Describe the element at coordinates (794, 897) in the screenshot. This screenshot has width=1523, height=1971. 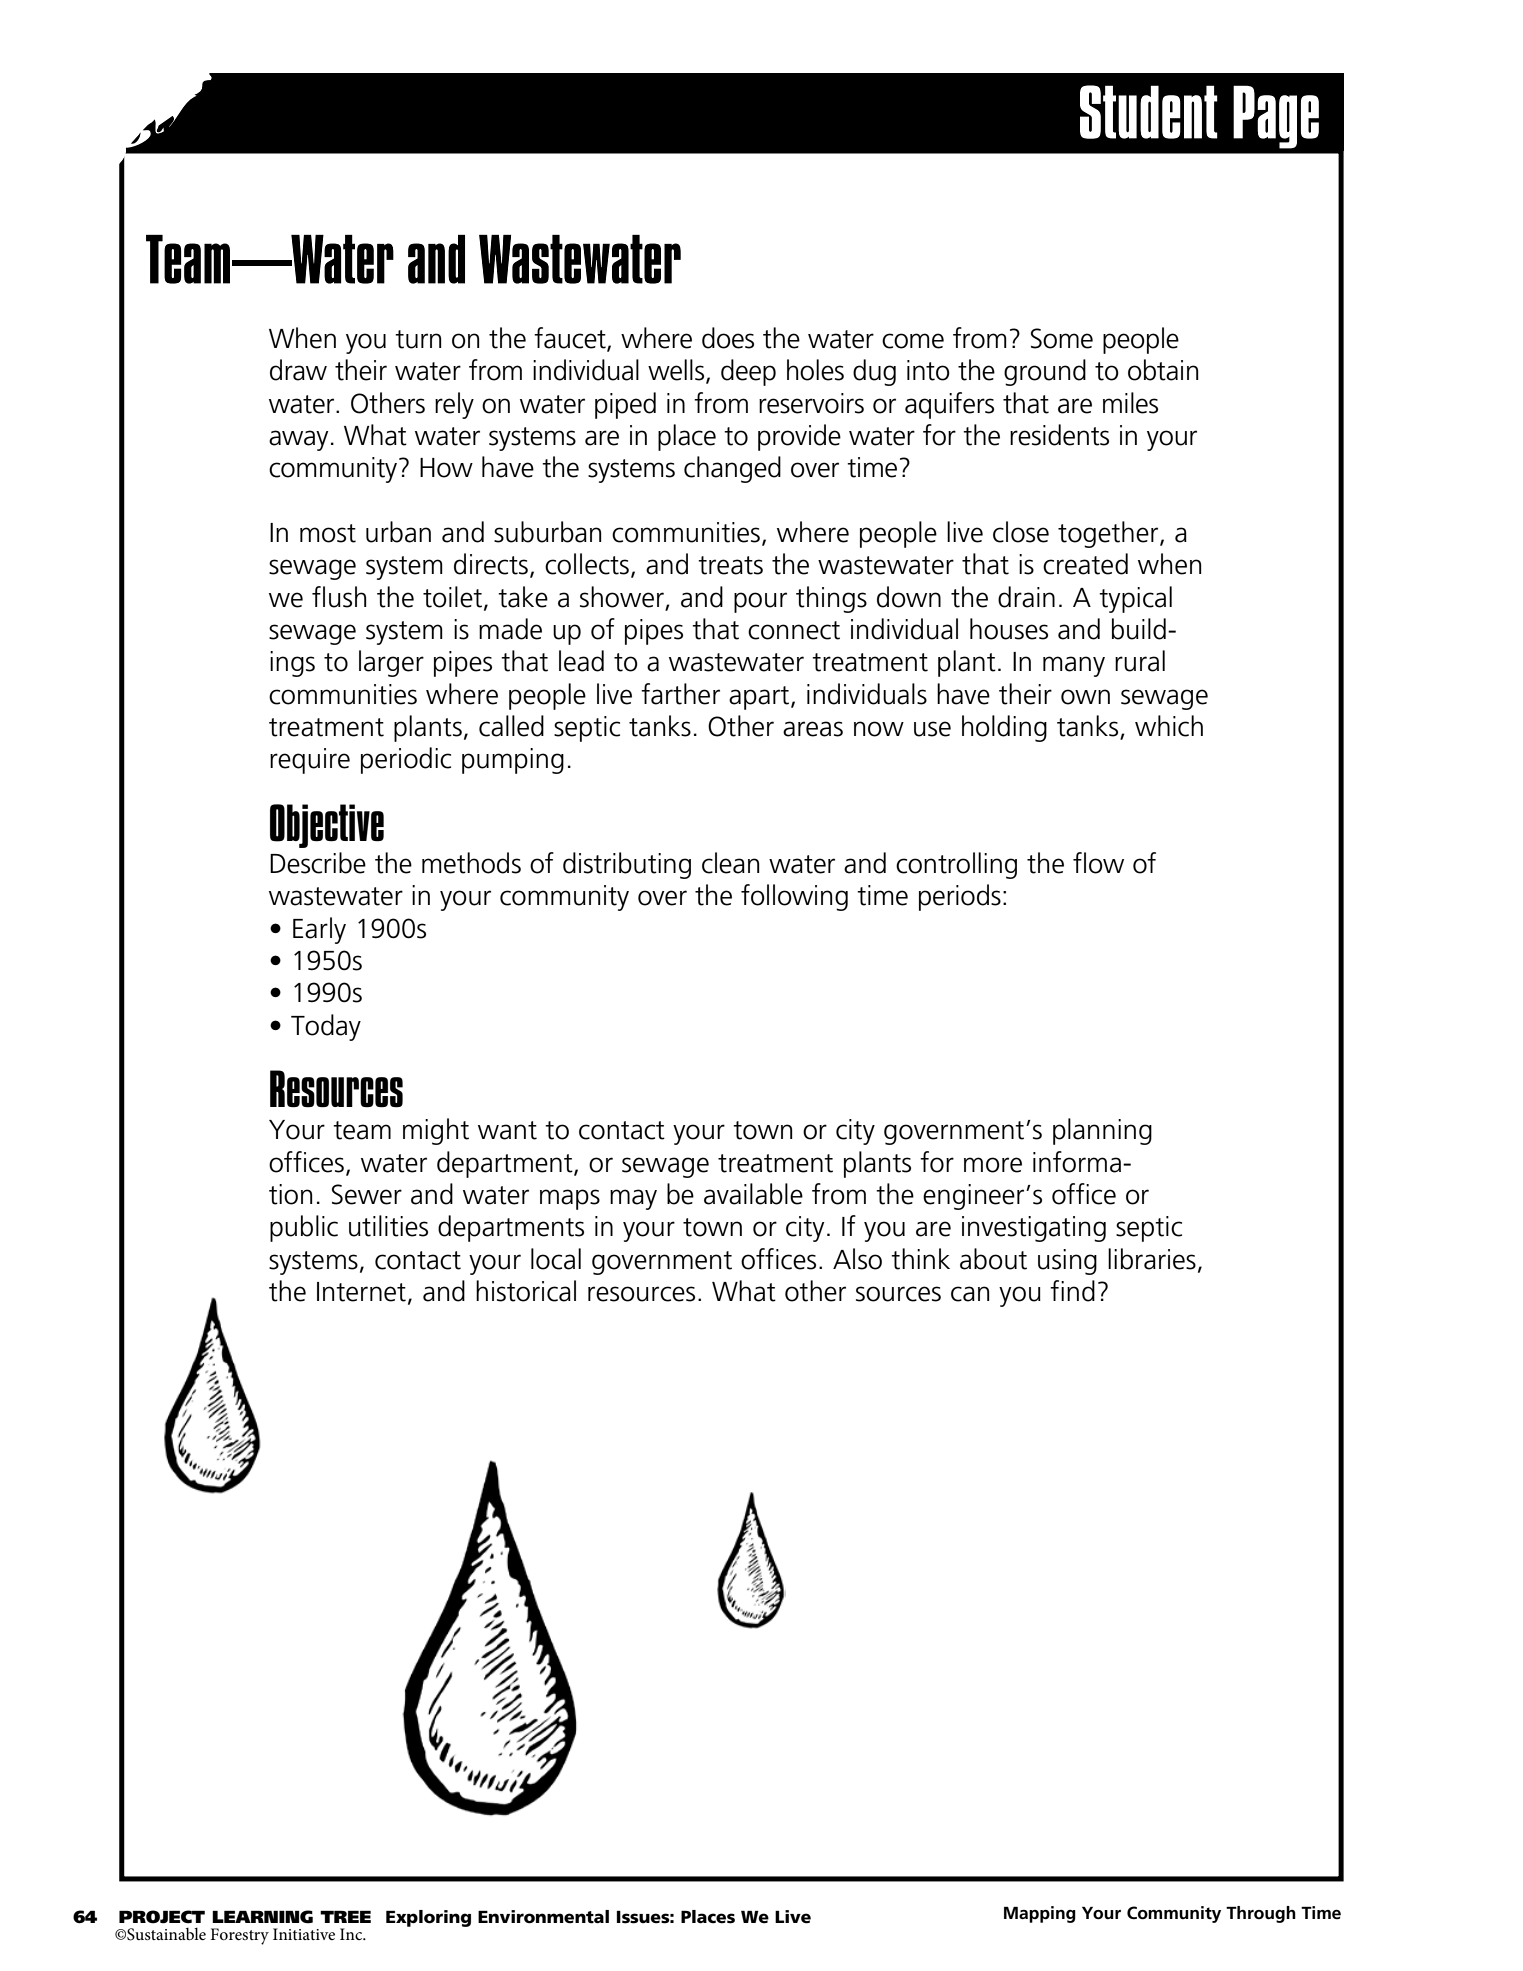
I see `following` at that location.
